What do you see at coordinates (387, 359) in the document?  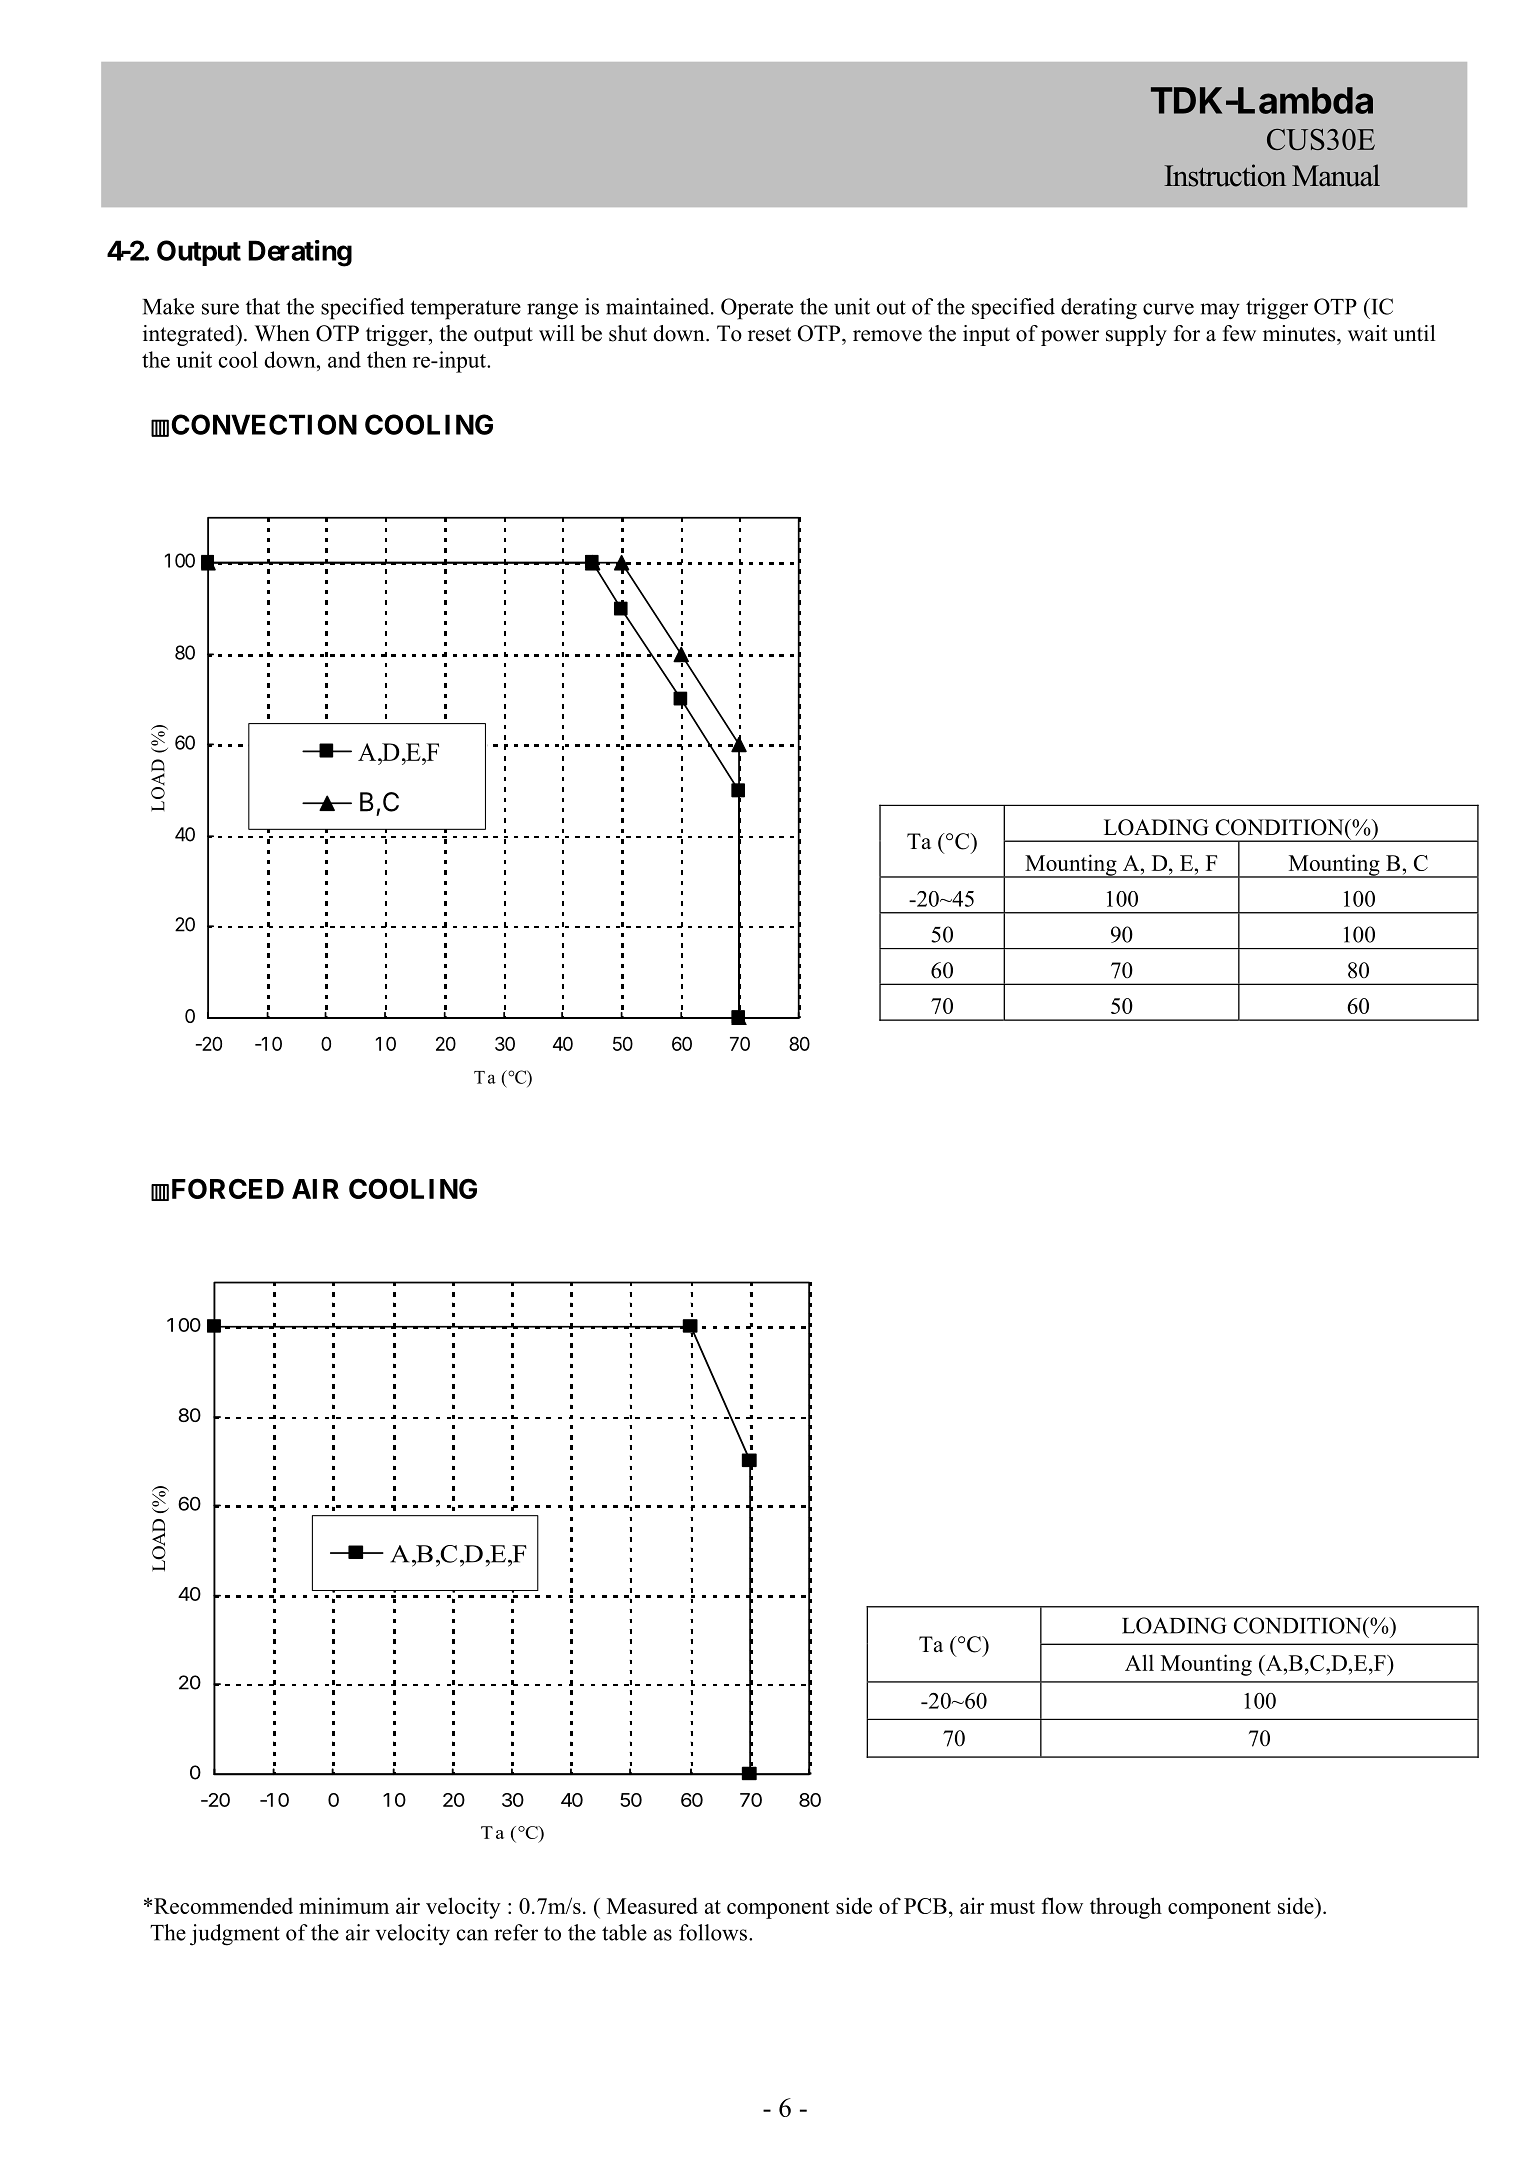 I see `then` at bounding box center [387, 359].
